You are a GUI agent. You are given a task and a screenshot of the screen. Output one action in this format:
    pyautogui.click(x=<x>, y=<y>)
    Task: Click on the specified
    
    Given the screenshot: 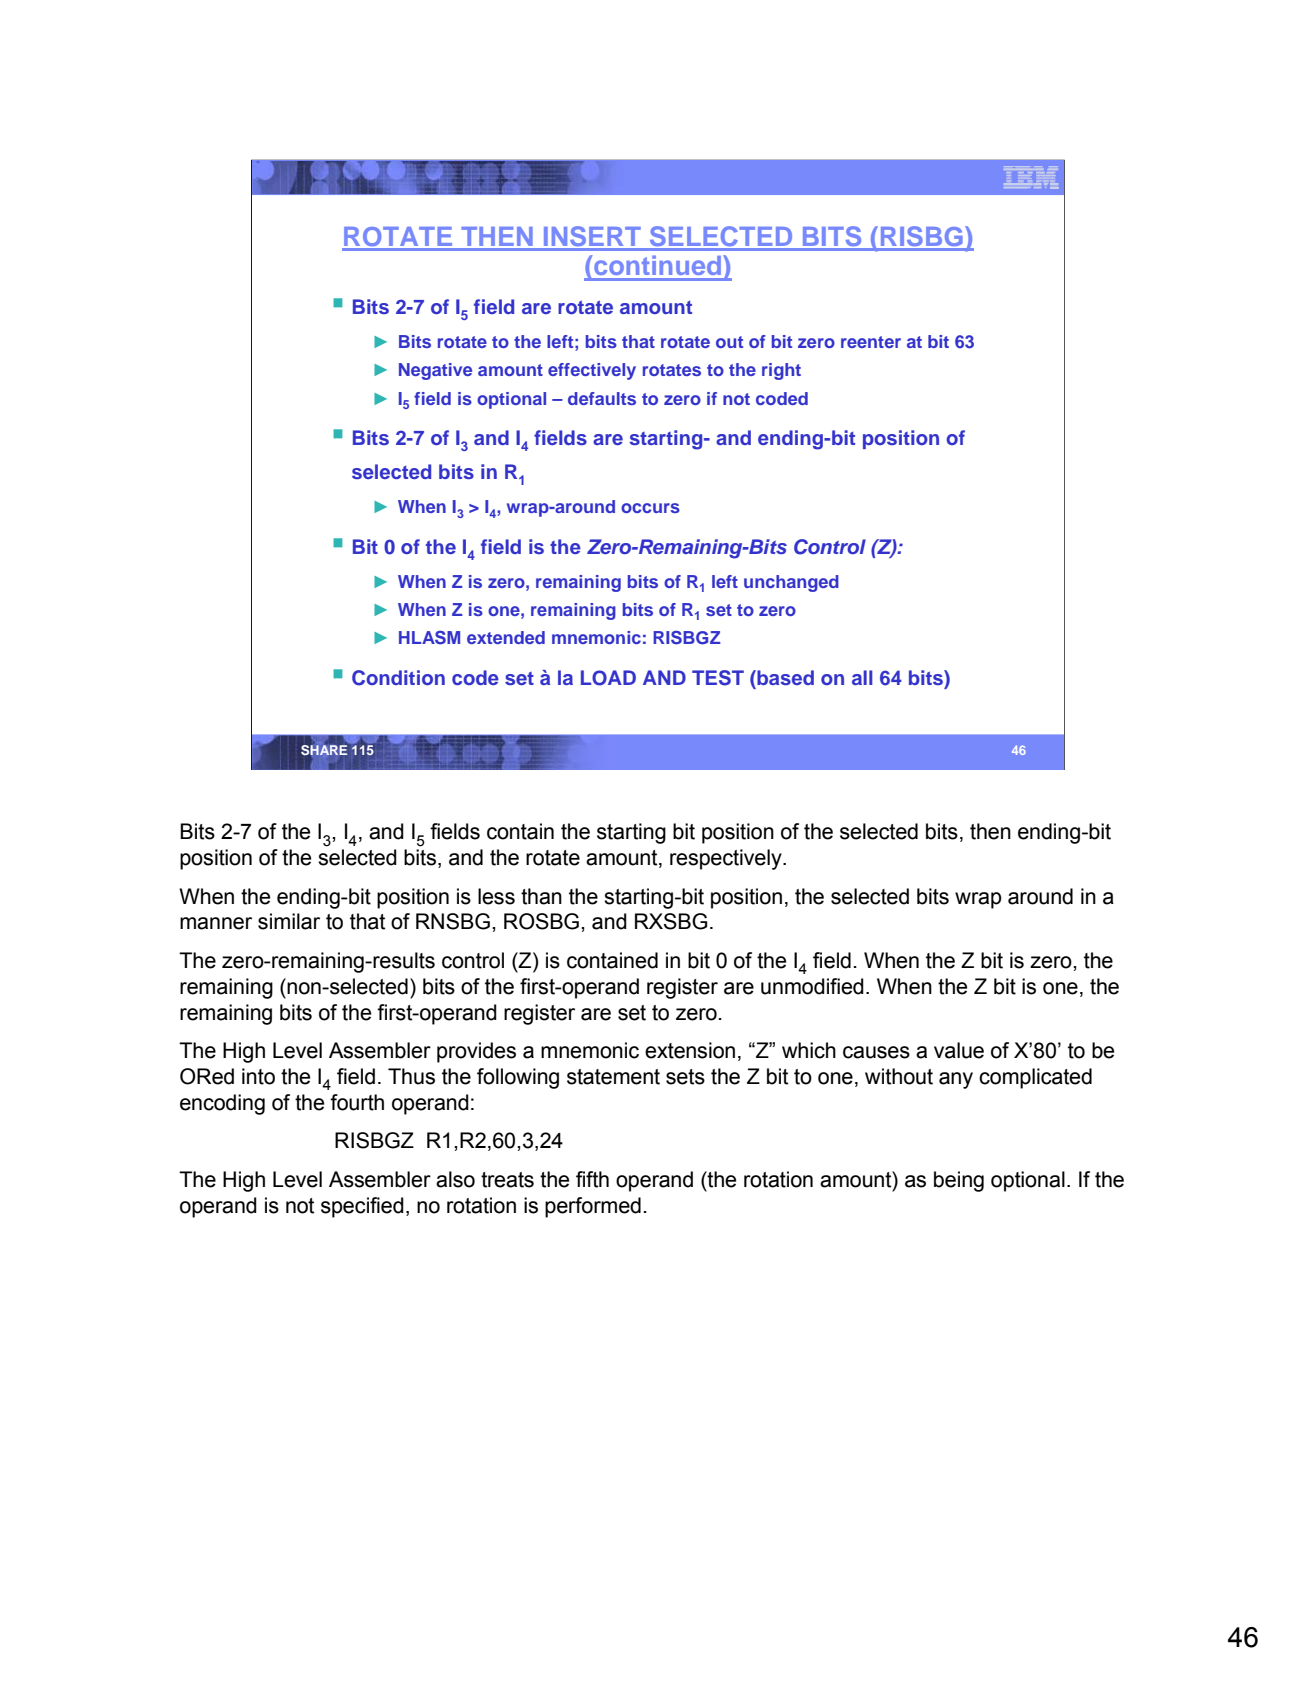 What is the action you would take?
    pyautogui.click(x=362, y=1207)
